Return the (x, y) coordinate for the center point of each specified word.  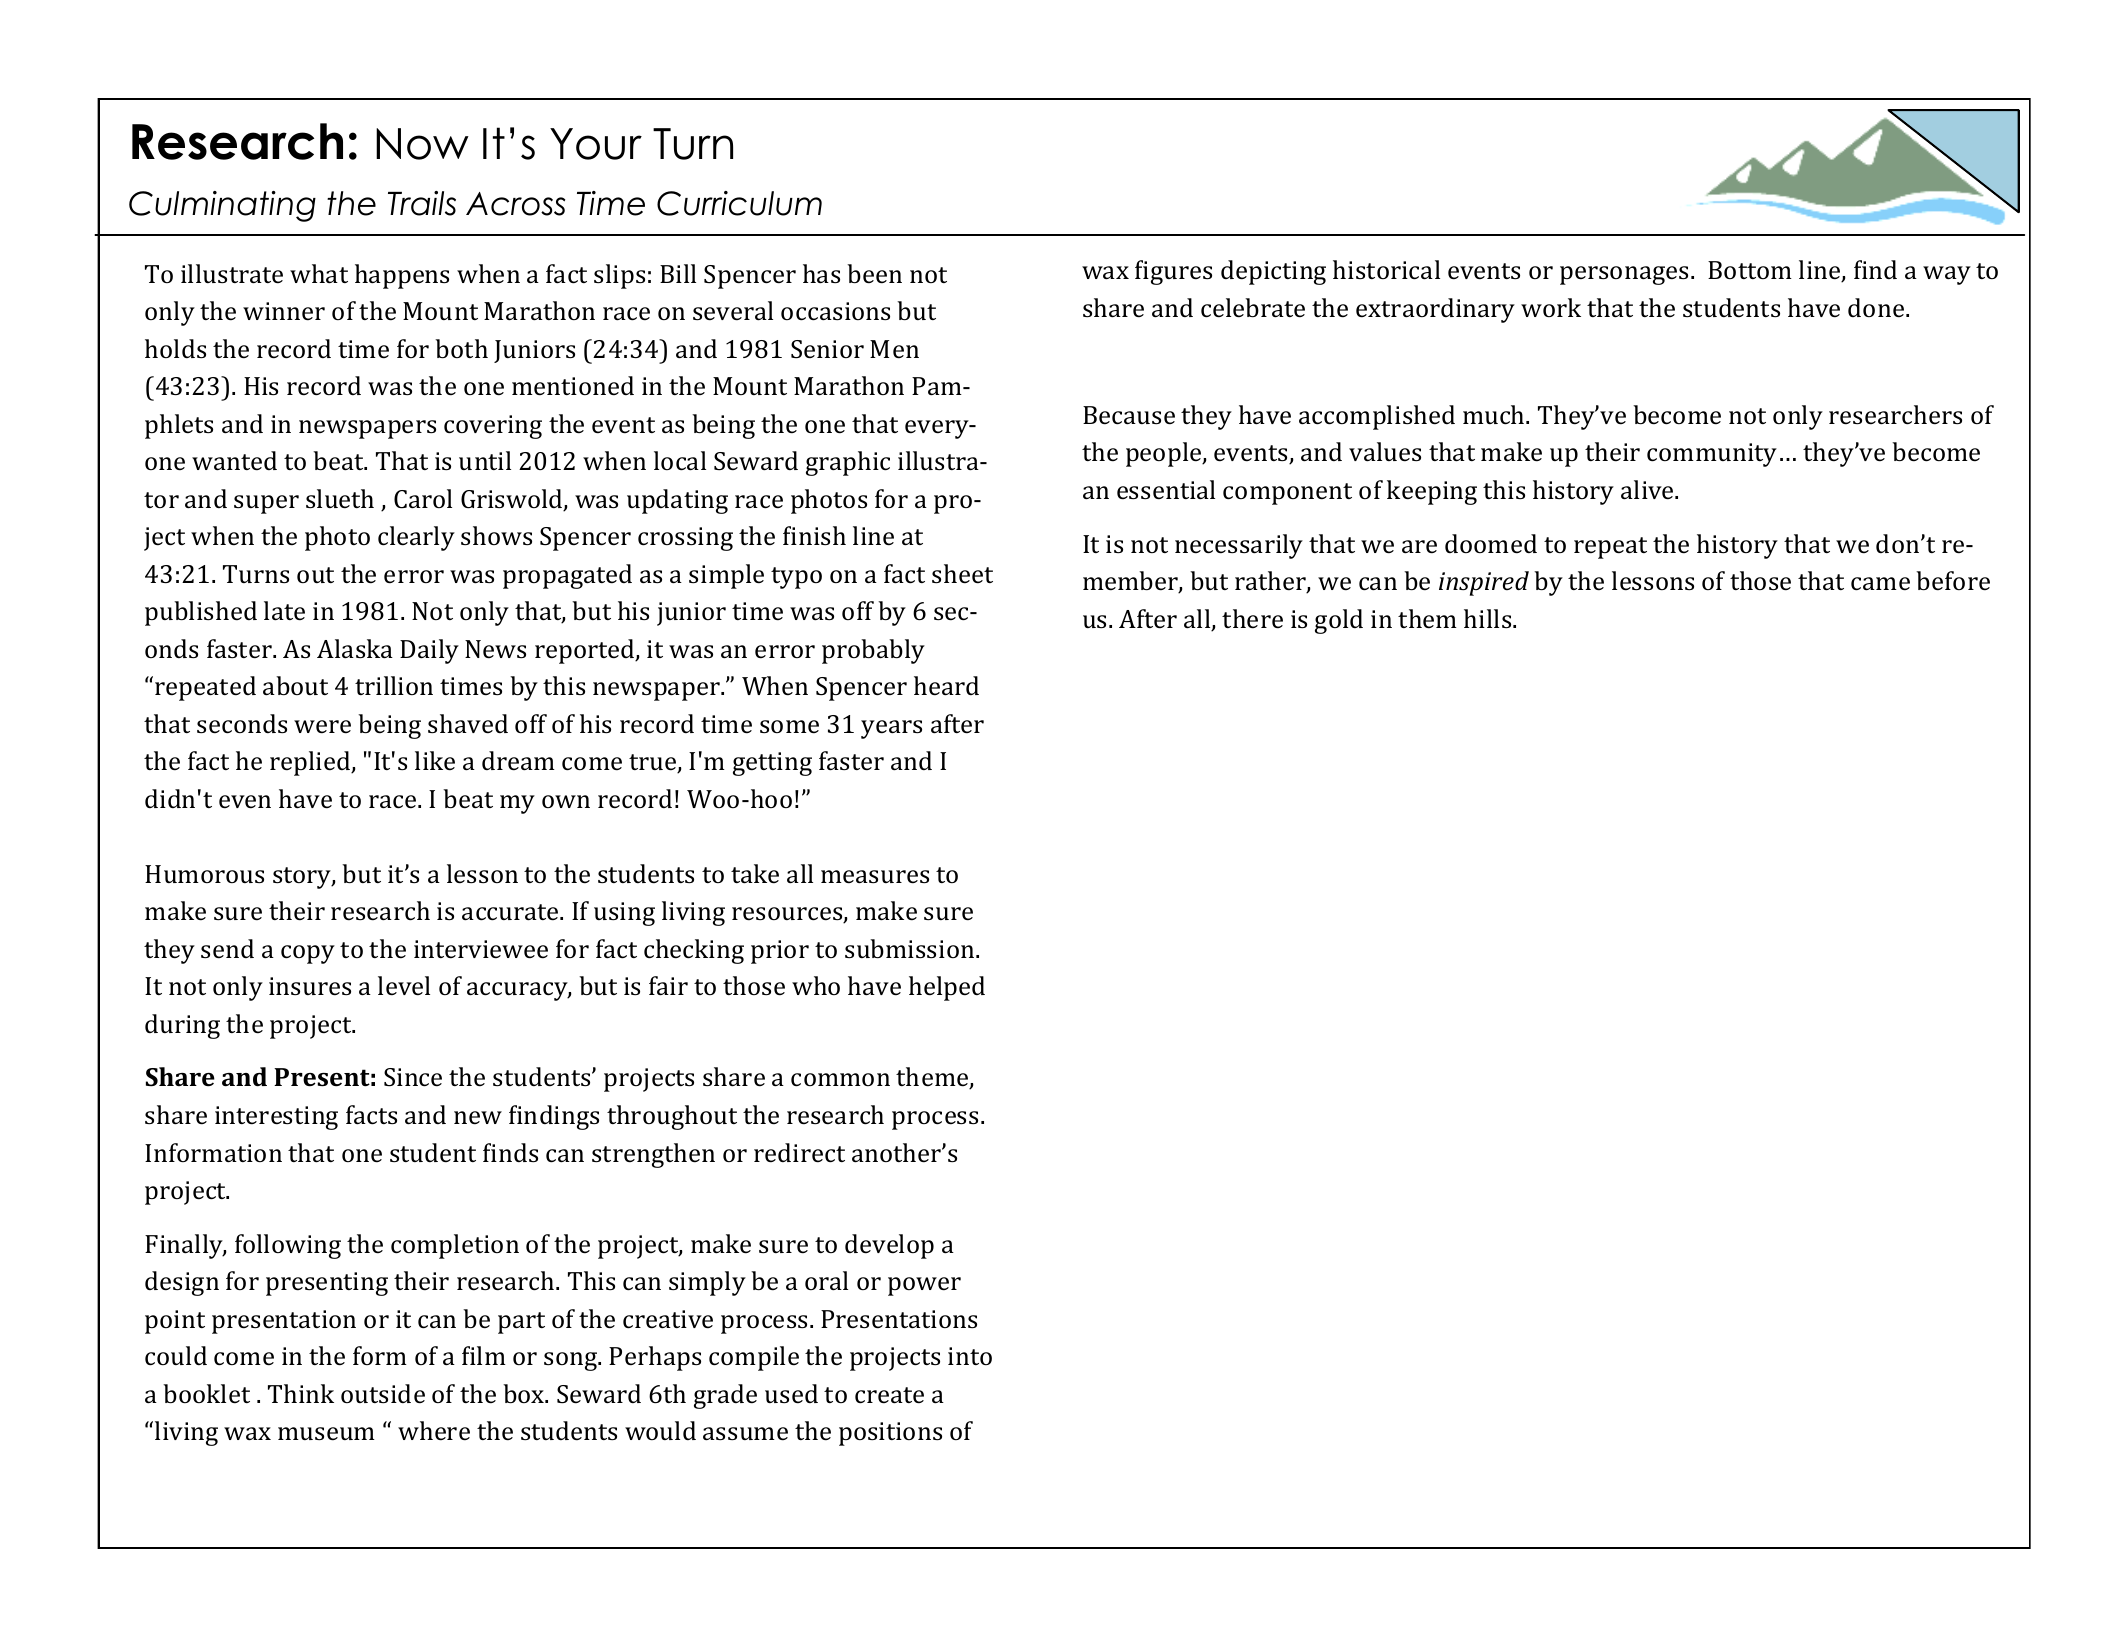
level (404, 986)
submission (911, 949)
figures (1173, 272)
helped (947, 988)
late (284, 611)
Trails (422, 203)
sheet (962, 574)
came (1880, 584)
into (970, 1356)
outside (383, 1394)
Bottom (1750, 270)
